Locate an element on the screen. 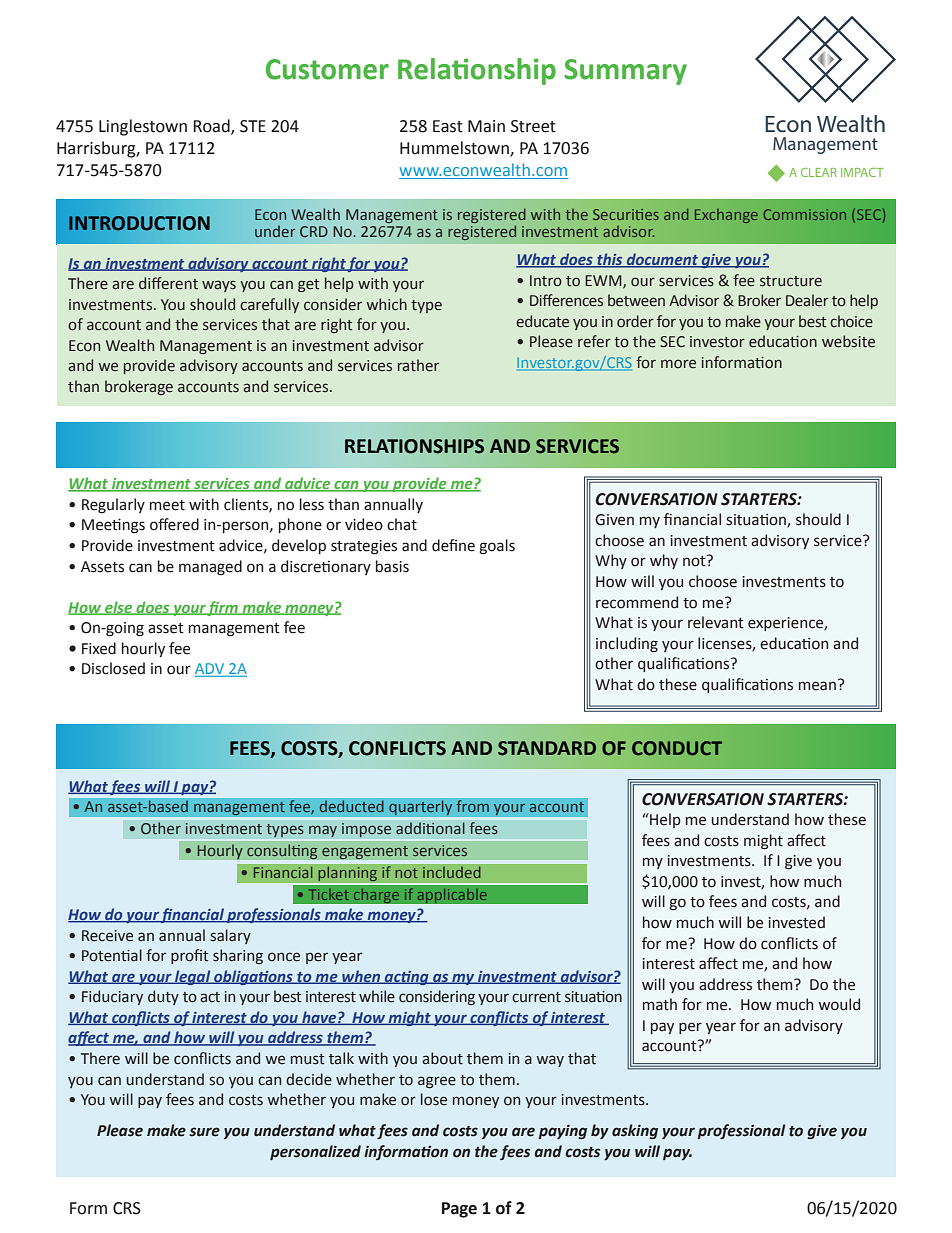 The width and height of the screenshot is (952, 1233). asking is located at coordinates (635, 1131).
